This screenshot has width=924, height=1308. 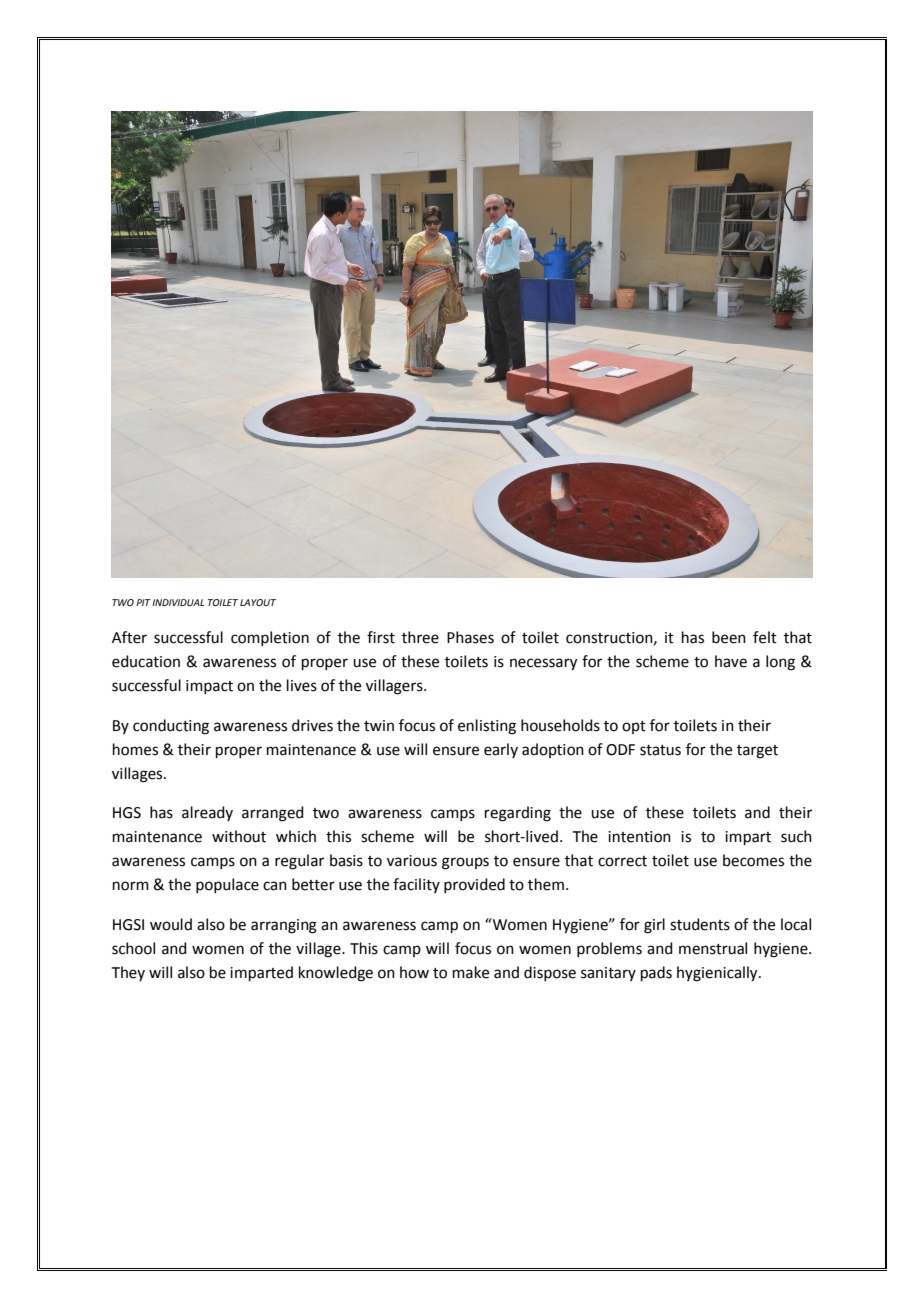 I want to click on impact, so click(x=209, y=687).
